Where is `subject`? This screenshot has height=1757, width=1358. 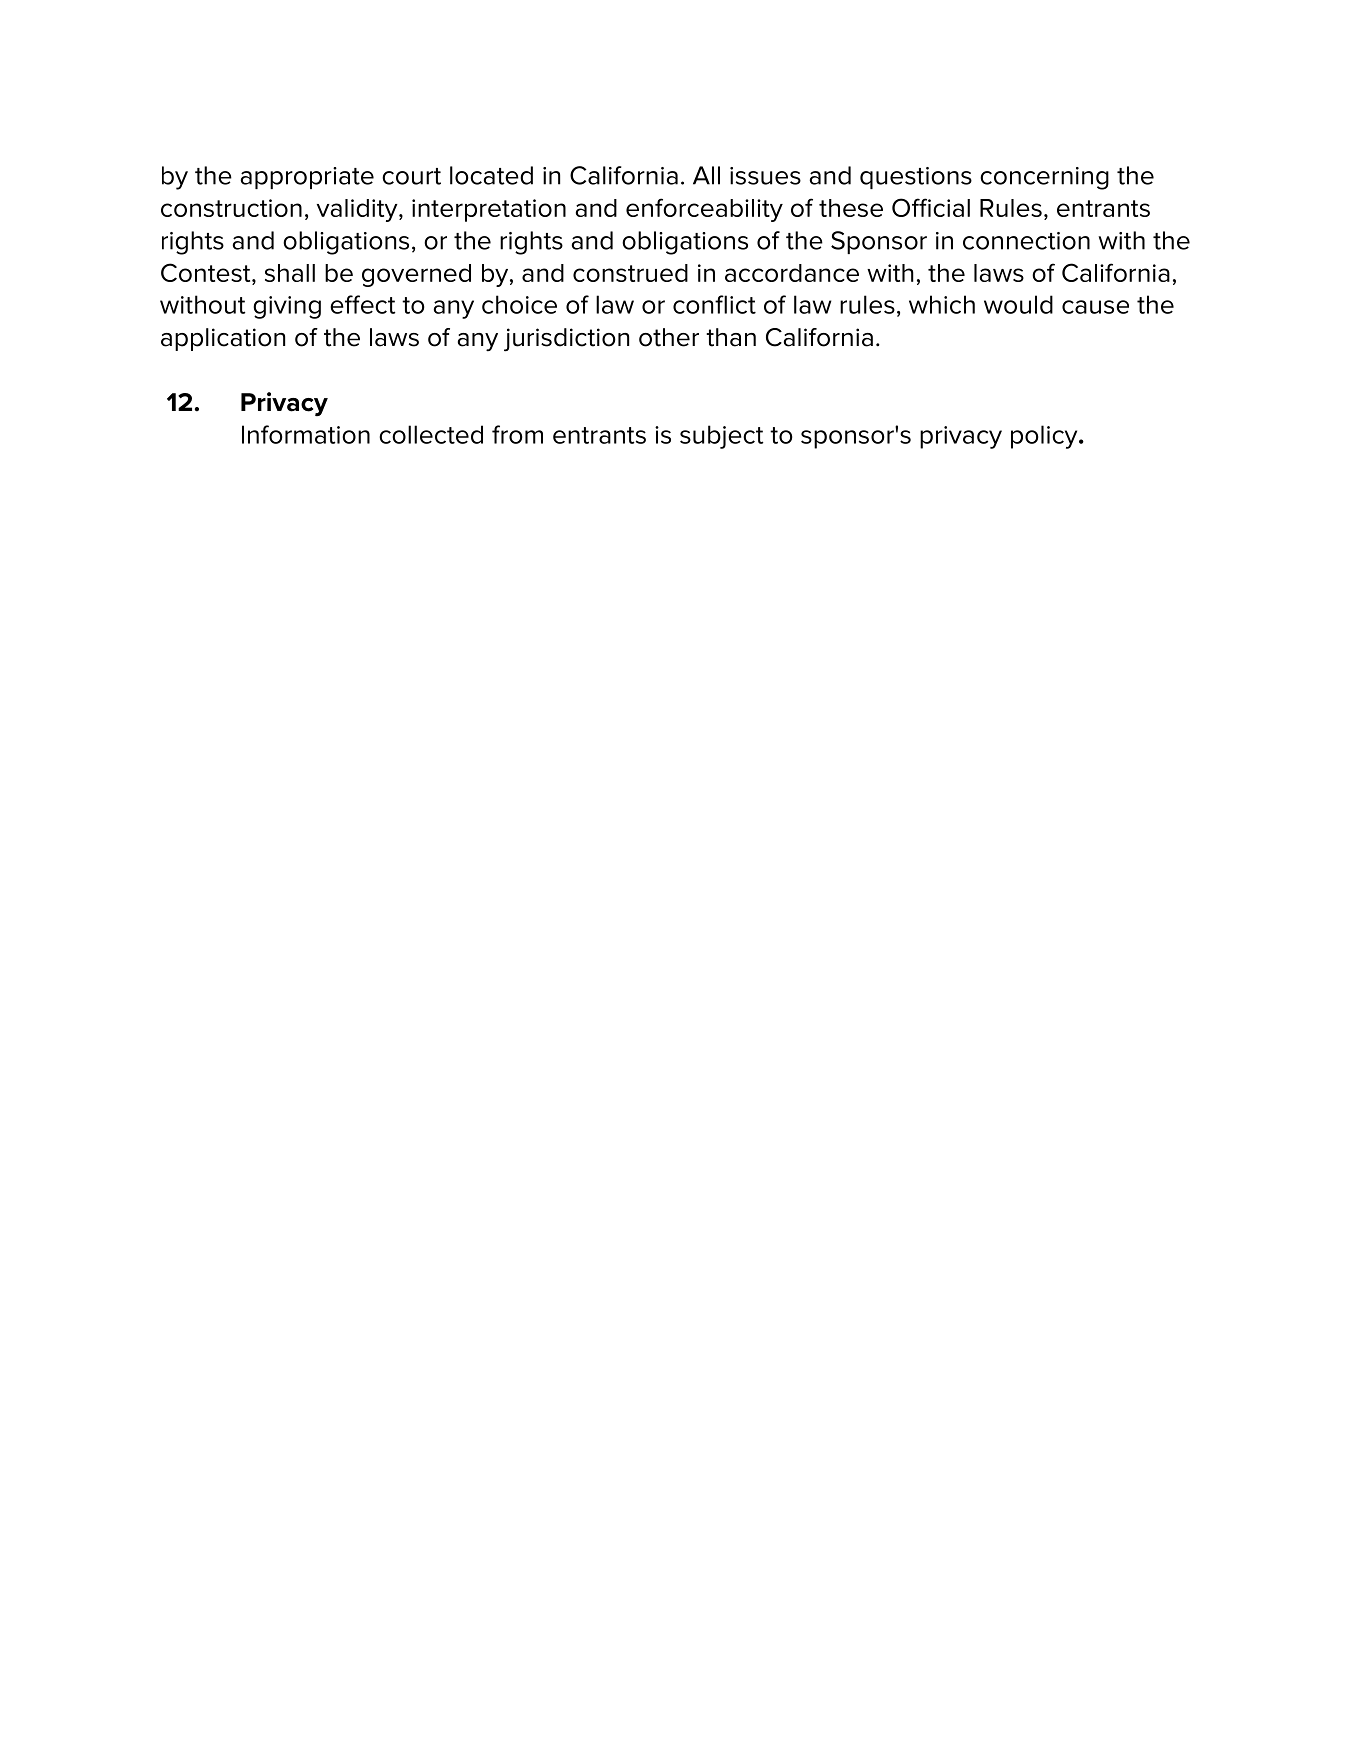
subject is located at coordinates (722, 437).
